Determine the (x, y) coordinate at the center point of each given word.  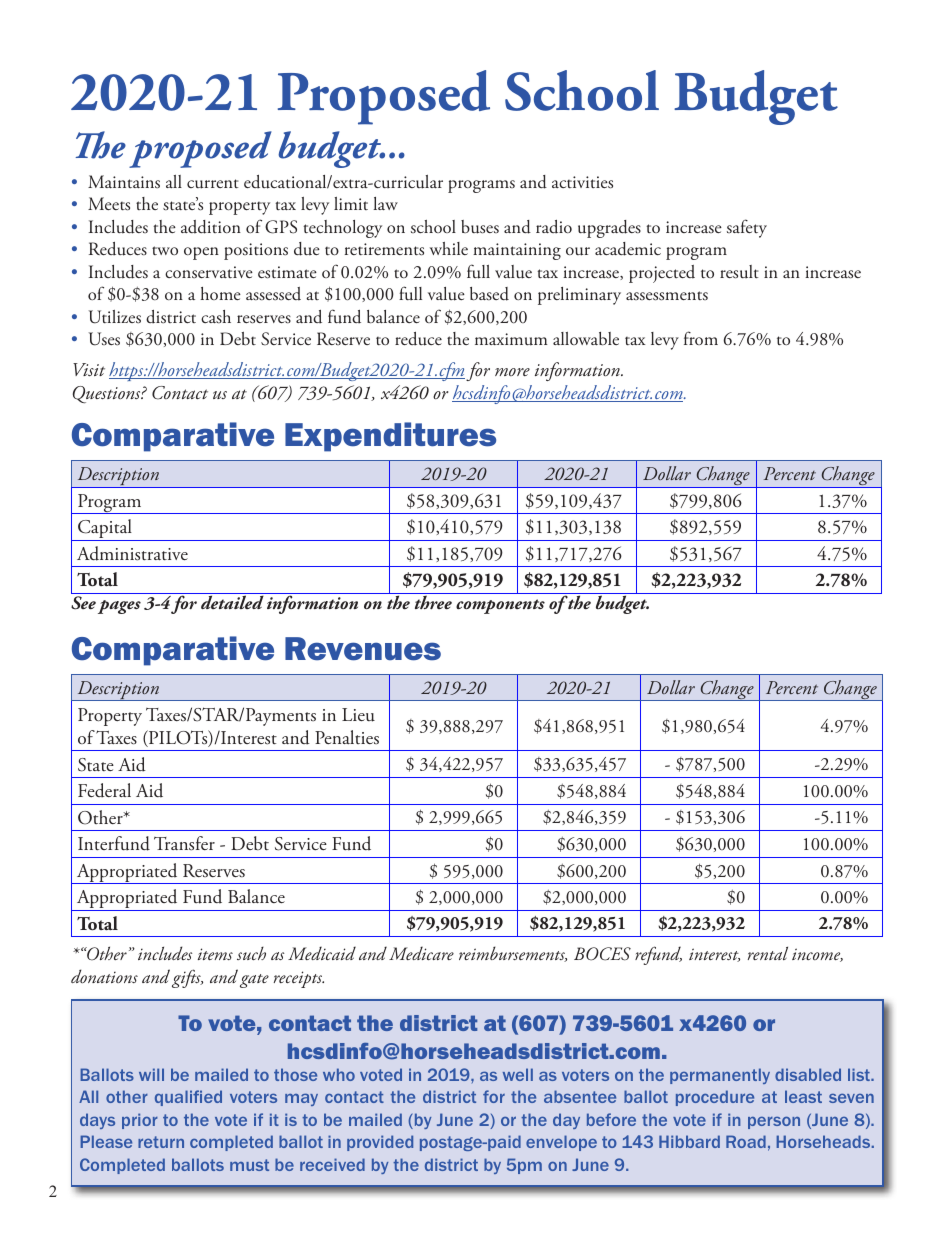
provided (380, 1143)
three (433, 602)
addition (211, 227)
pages (119, 607)
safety (747, 228)
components (500, 606)
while (449, 248)
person (774, 1123)
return (161, 1142)
